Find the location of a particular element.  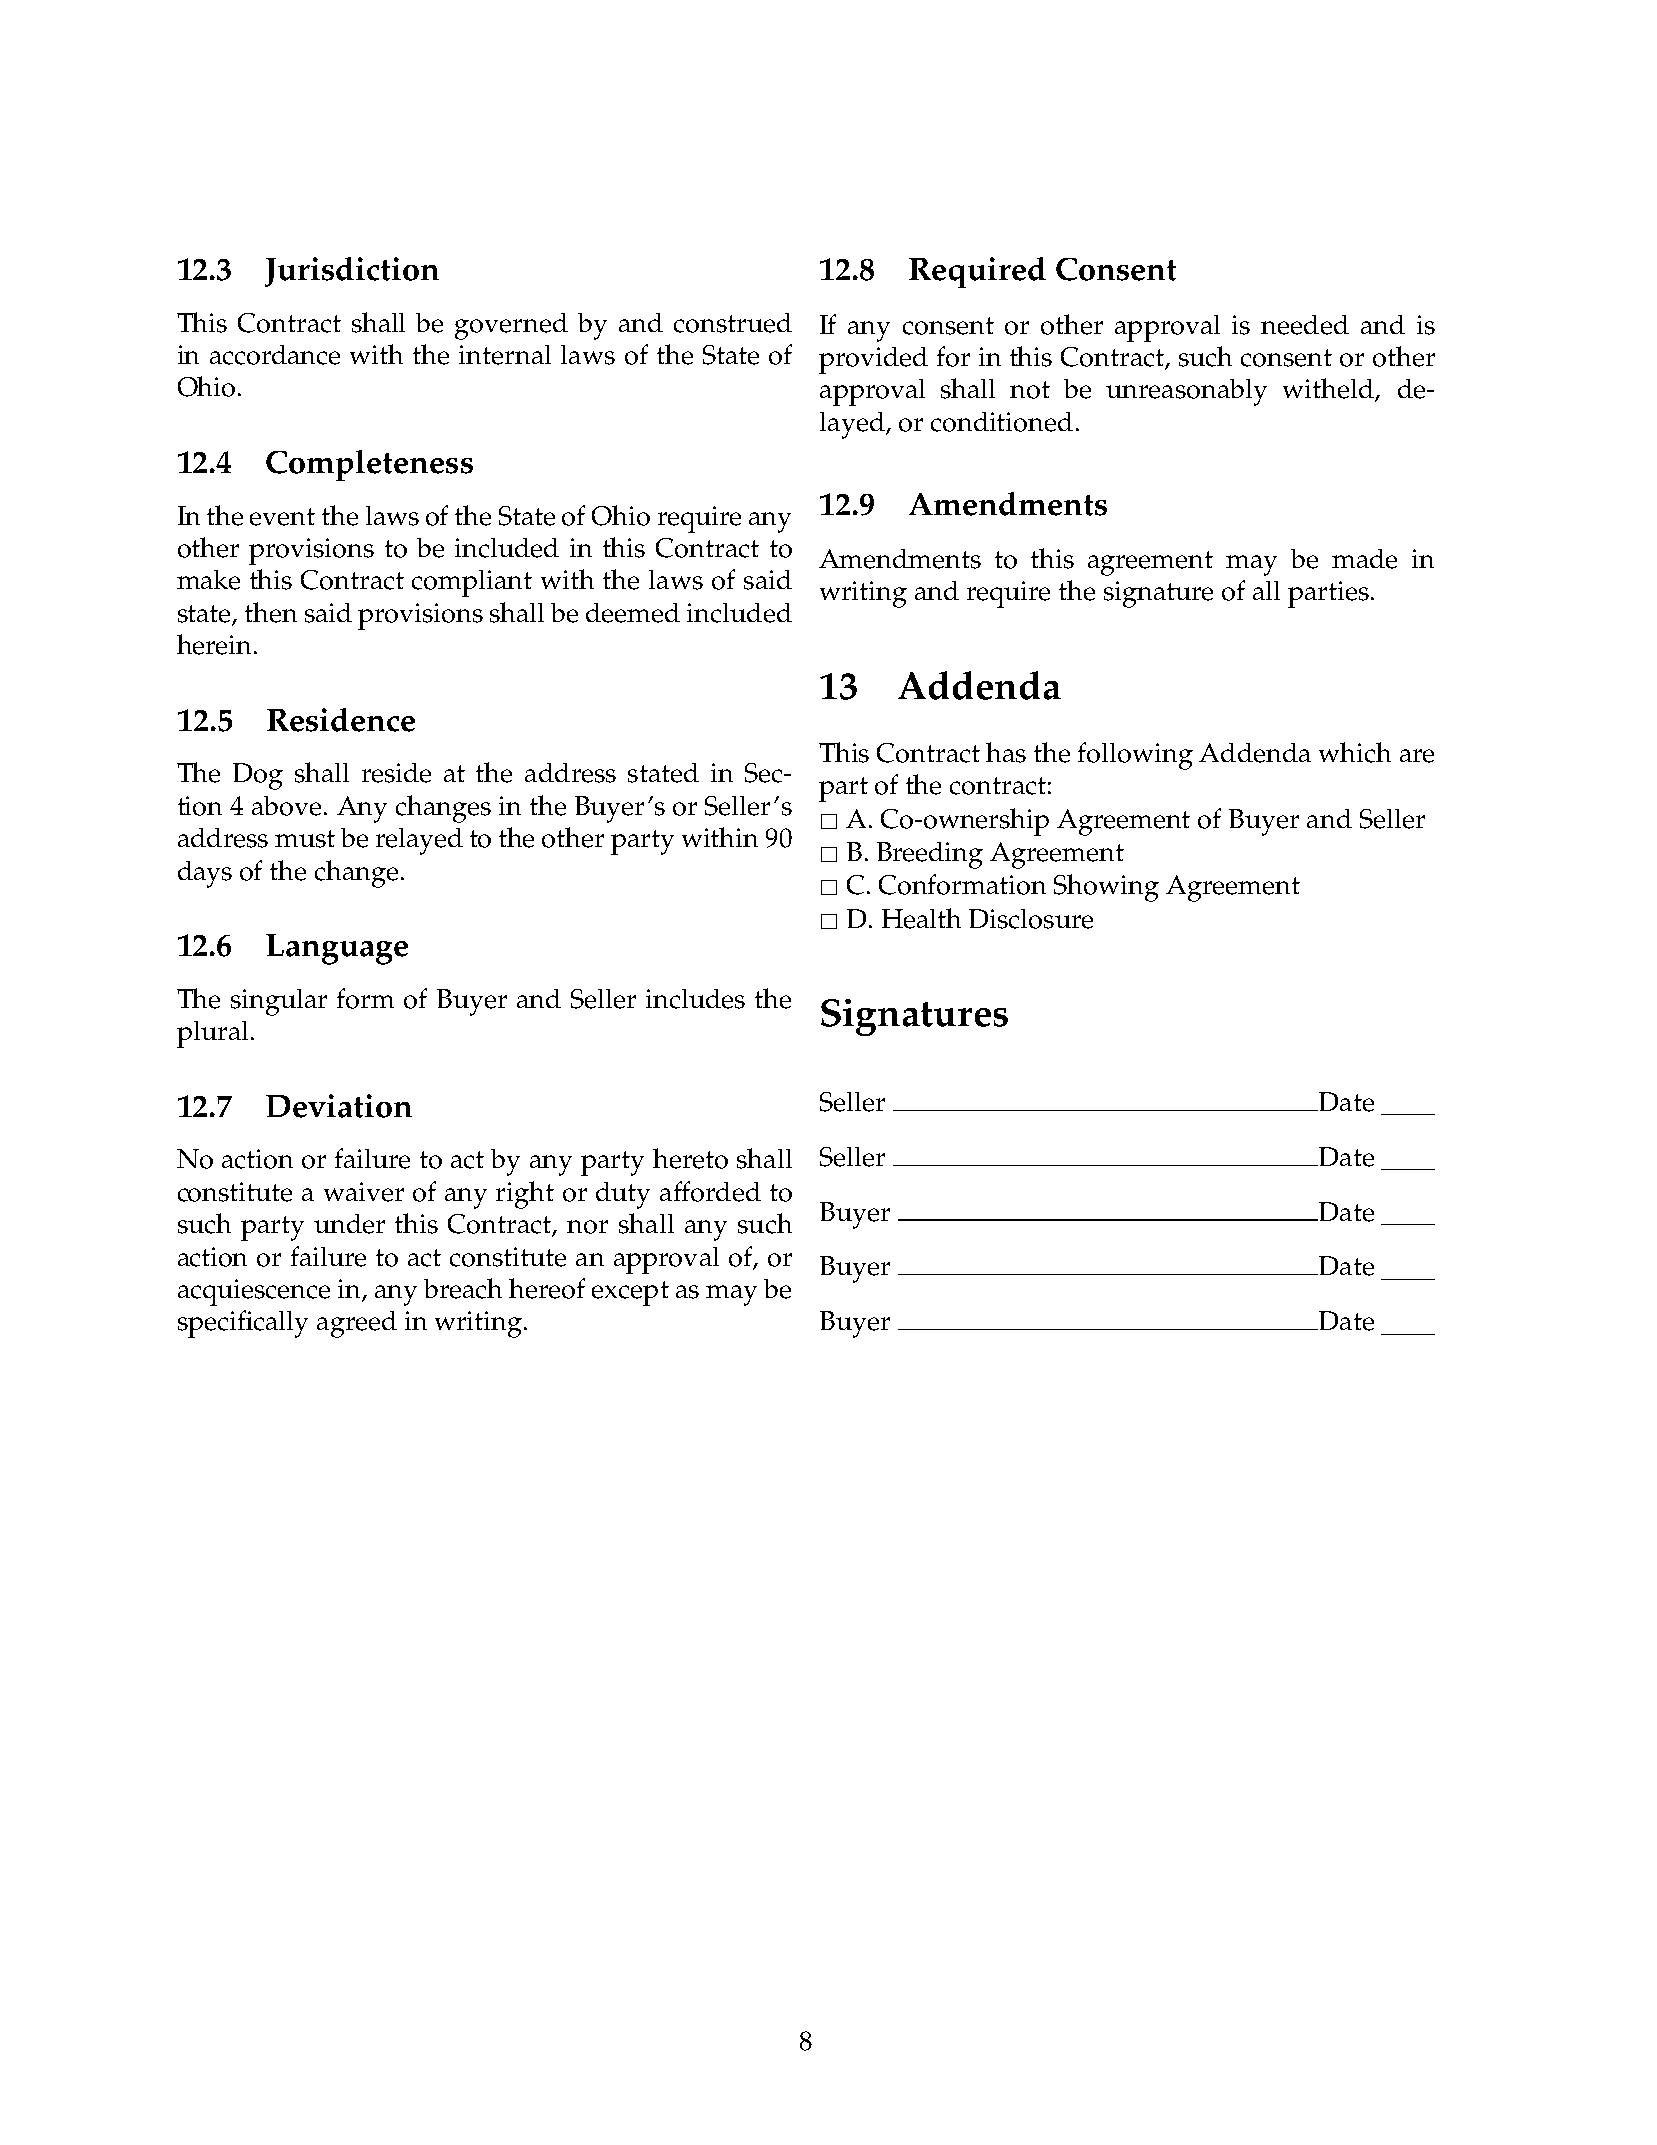

which is located at coordinates (1355, 752).
